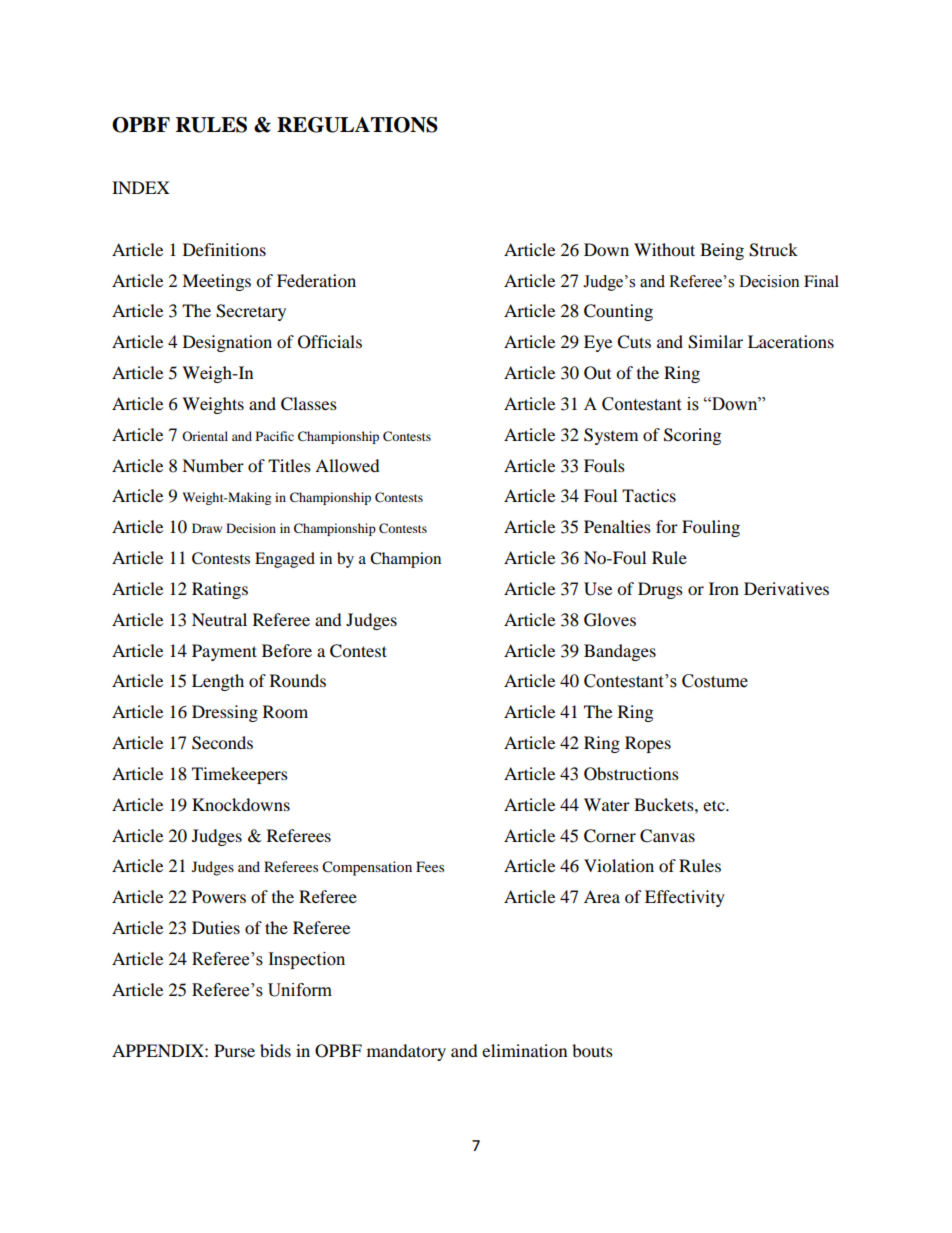  I want to click on System, so click(611, 436).
